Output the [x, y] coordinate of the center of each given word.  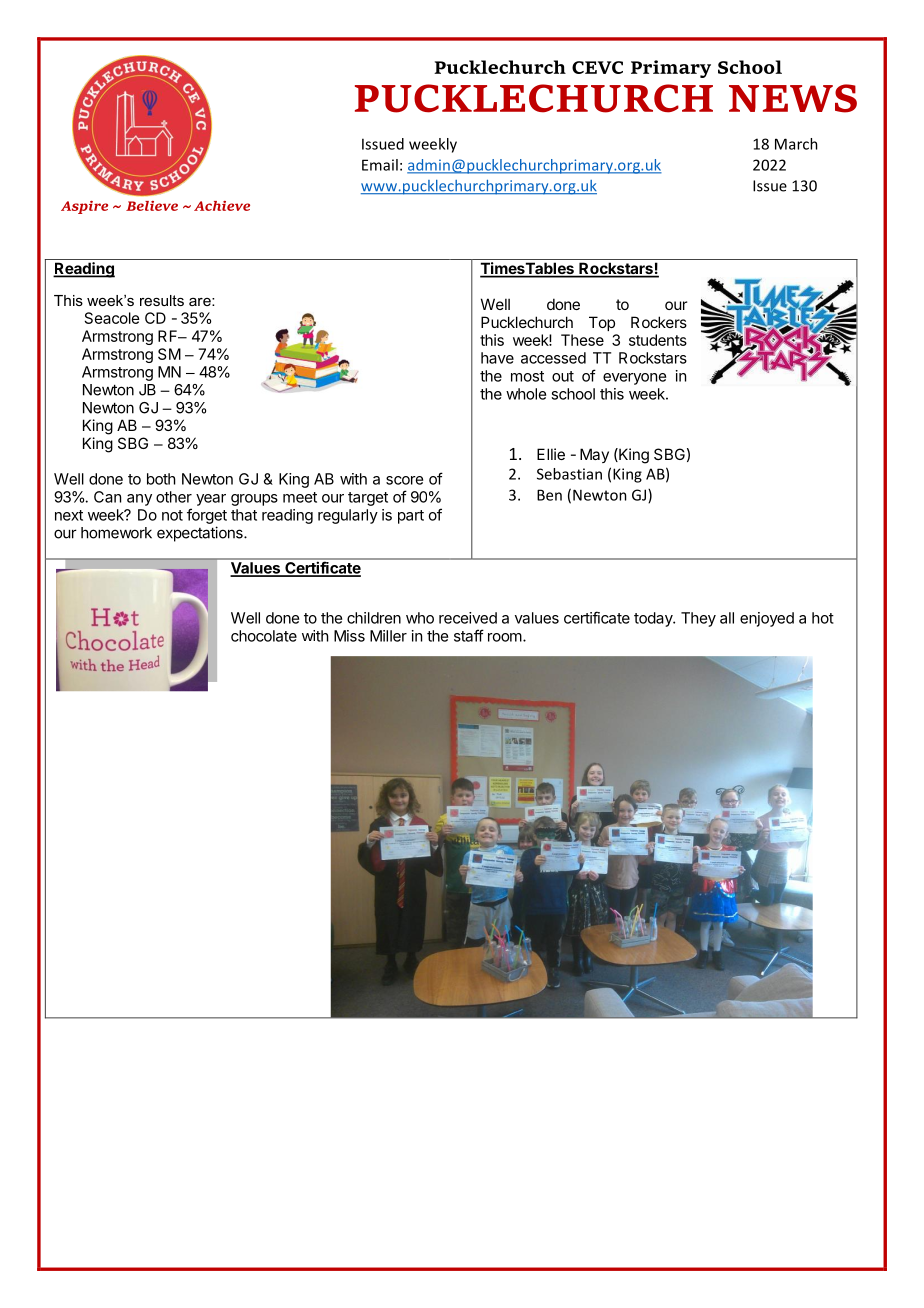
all [727, 618]
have [497, 358]
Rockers [659, 322]
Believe [152, 206]
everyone [634, 379]
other [174, 497]
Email [380, 165]
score [404, 480]
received [468, 618]
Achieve [222, 206]
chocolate [264, 636]
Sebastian [569, 474]
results [162, 300]
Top [602, 323]
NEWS [793, 98]
